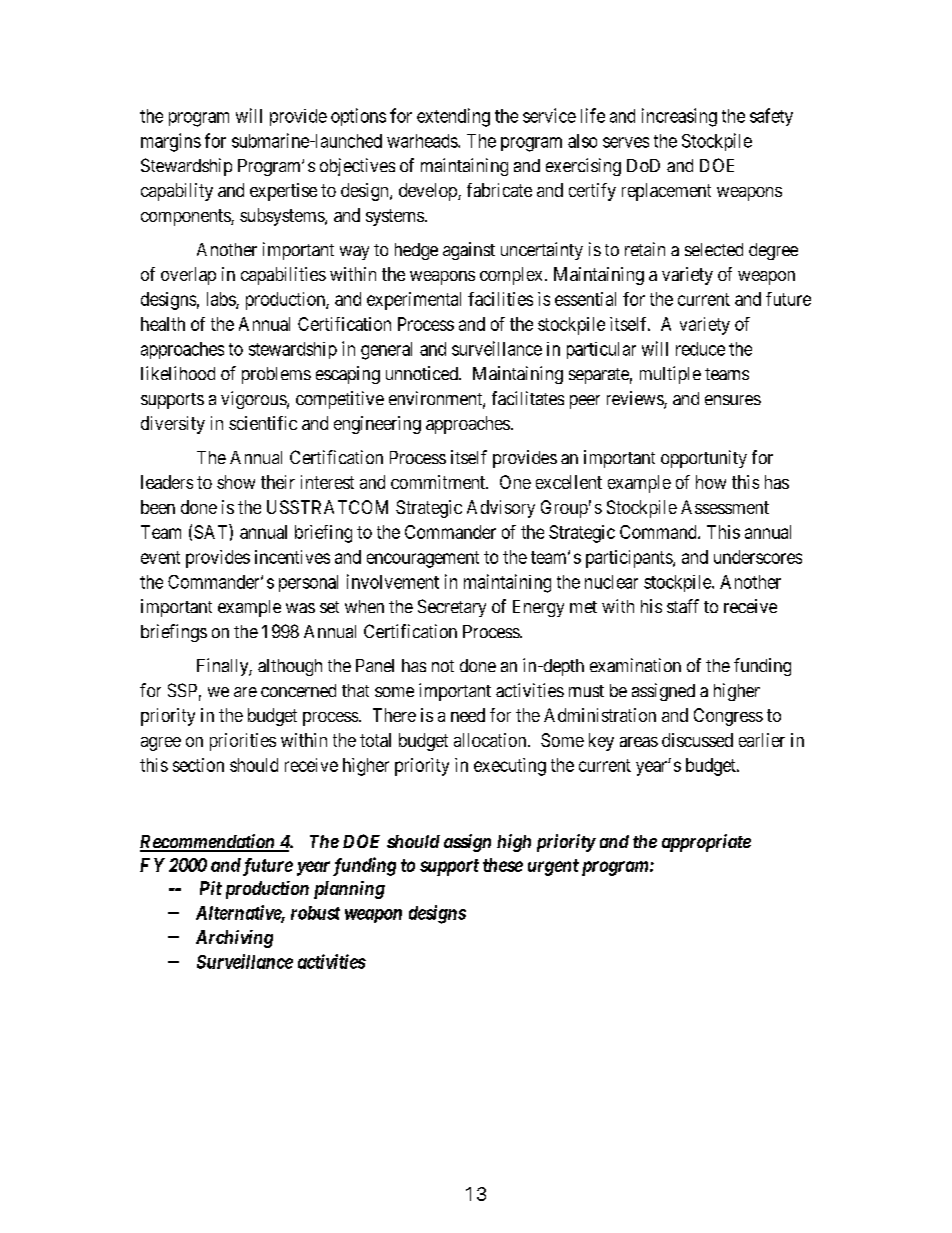 This screenshot has height=1233, width=952. What do you see at coordinates (423, 373) in the screenshot?
I see `unnoticed` at bounding box center [423, 373].
